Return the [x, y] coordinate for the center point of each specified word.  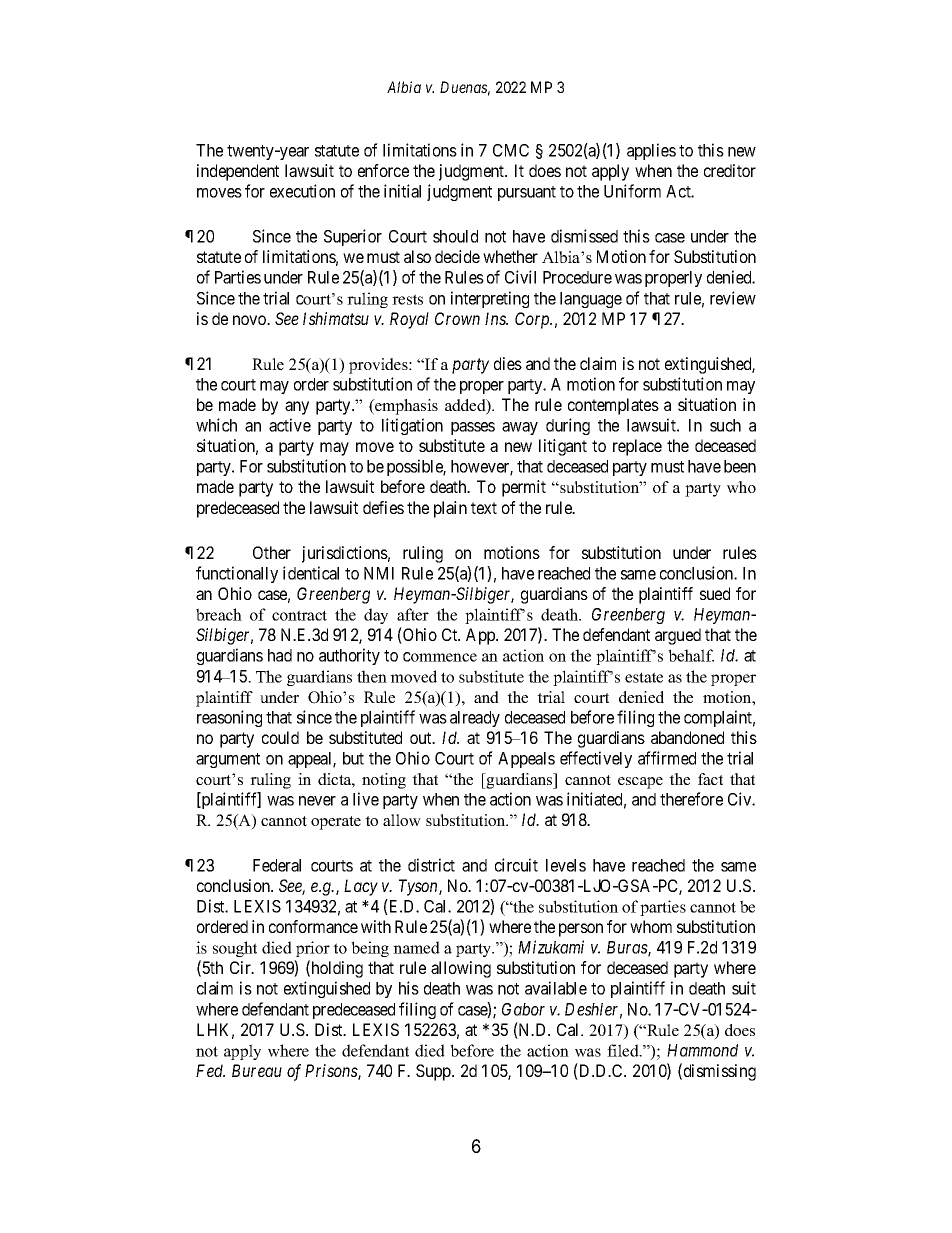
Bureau [257, 1070]
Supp [434, 1072]
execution [302, 191]
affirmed [667, 758]
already [475, 719]
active [290, 425]
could [280, 737]
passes [473, 428]
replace [637, 447]
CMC [511, 150]
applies [651, 151]
